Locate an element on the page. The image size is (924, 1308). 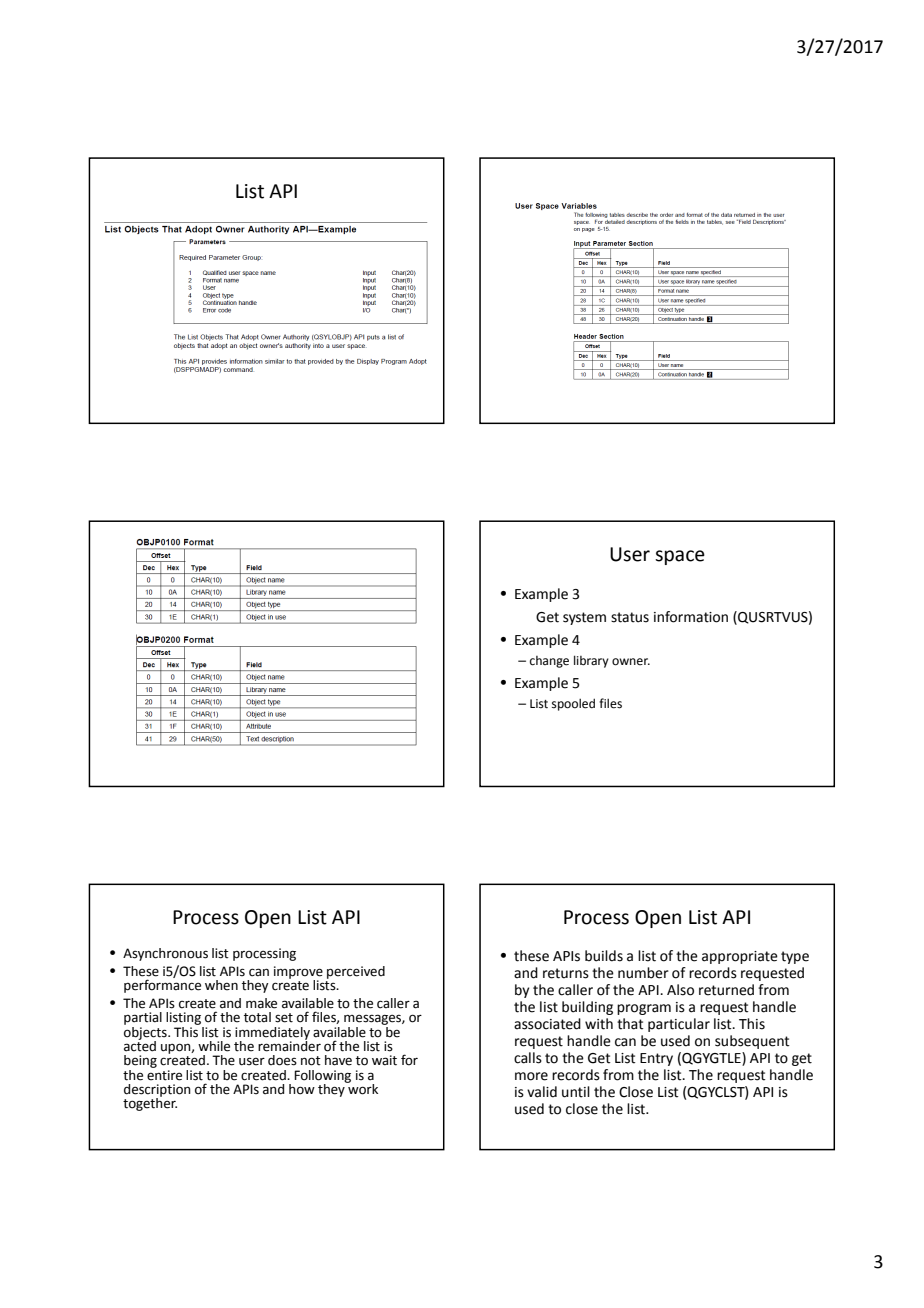
spooled is located at coordinates (573, 704).
